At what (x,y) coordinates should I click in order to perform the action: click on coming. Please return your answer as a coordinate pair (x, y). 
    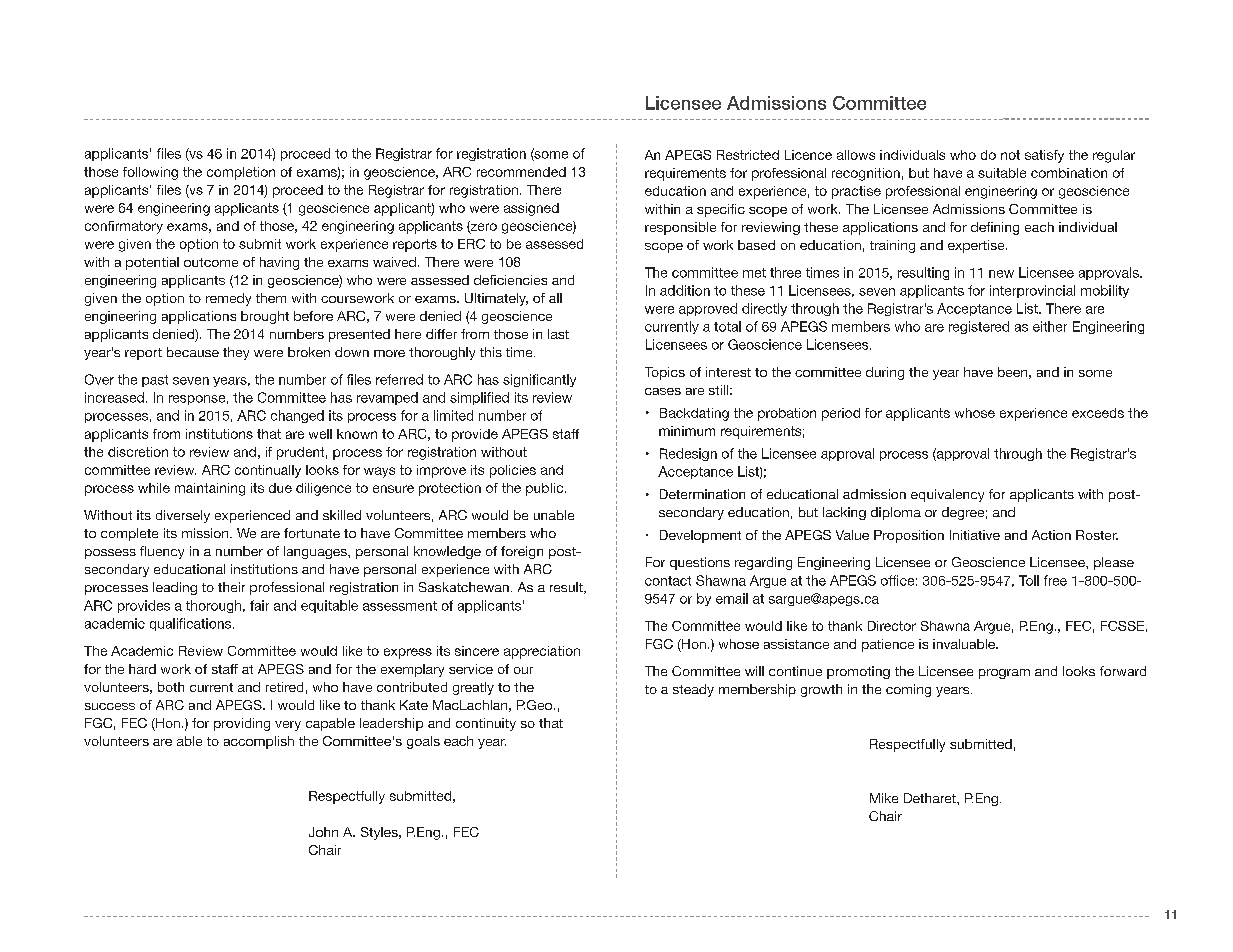
    Looking at the image, I should click on (908, 690).
